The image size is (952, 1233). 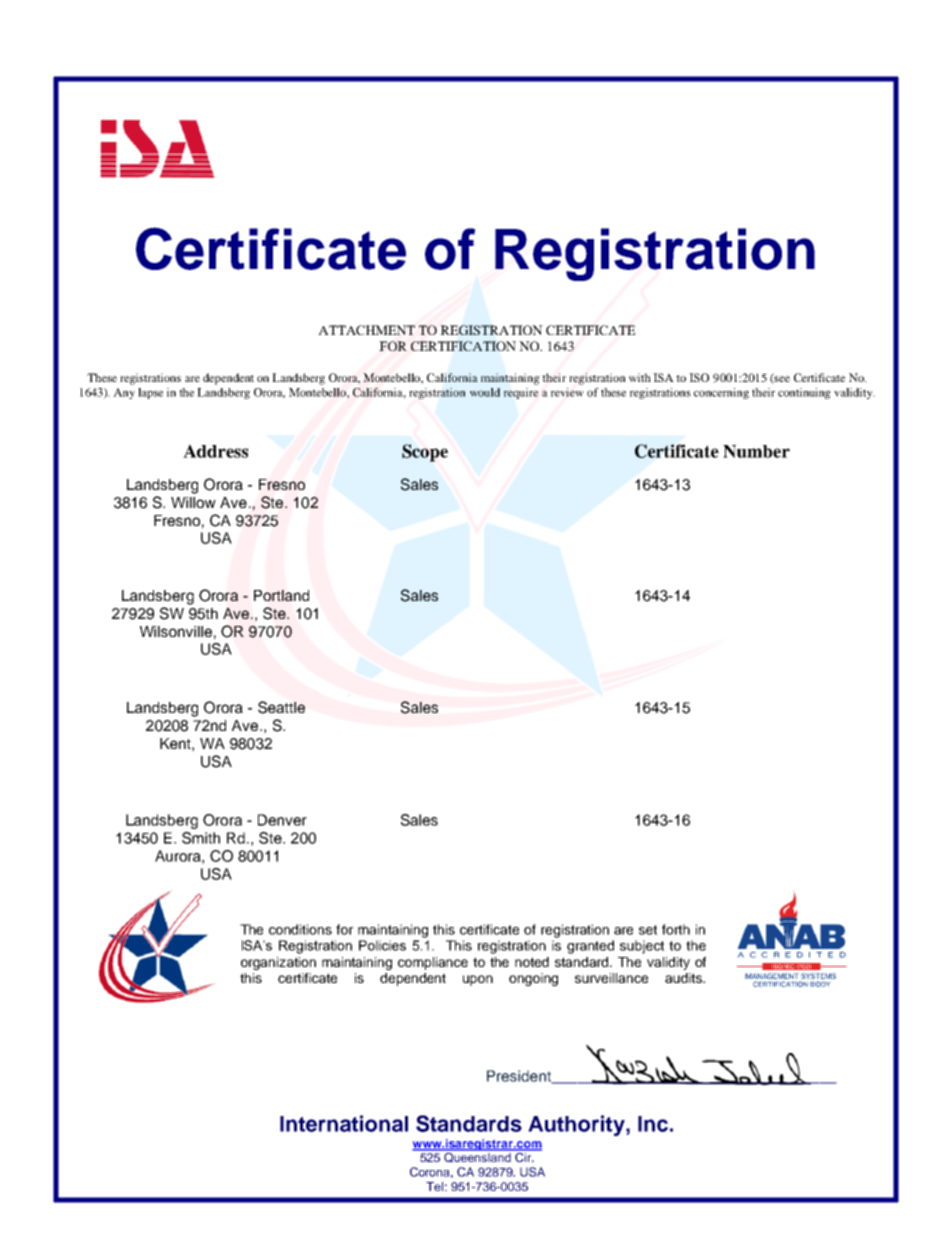 What do you see at coordinates (463, 346) in the document?
I see `CERTIFICATION` at bounding box center [463, 346].
